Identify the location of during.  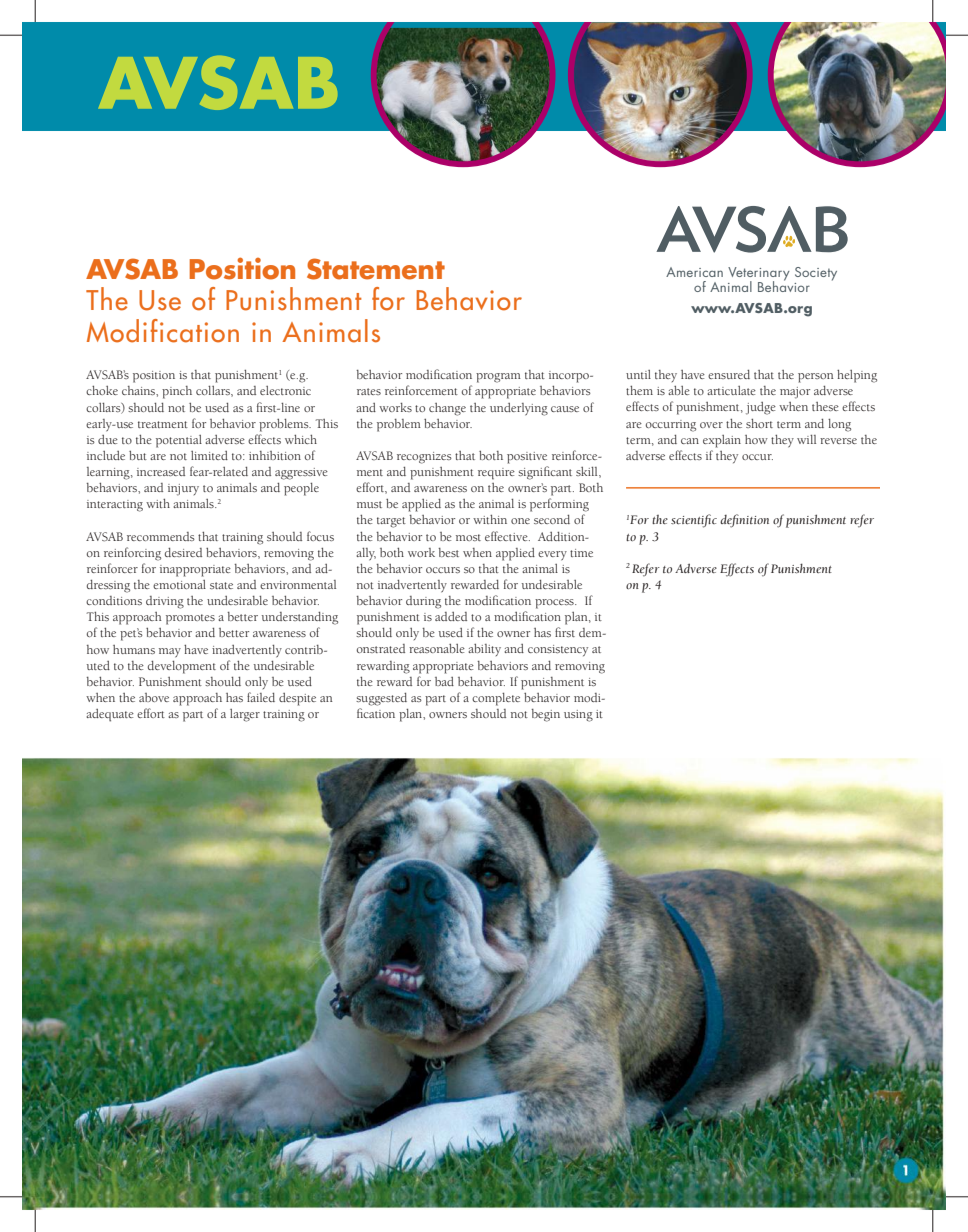
(423, 602).
